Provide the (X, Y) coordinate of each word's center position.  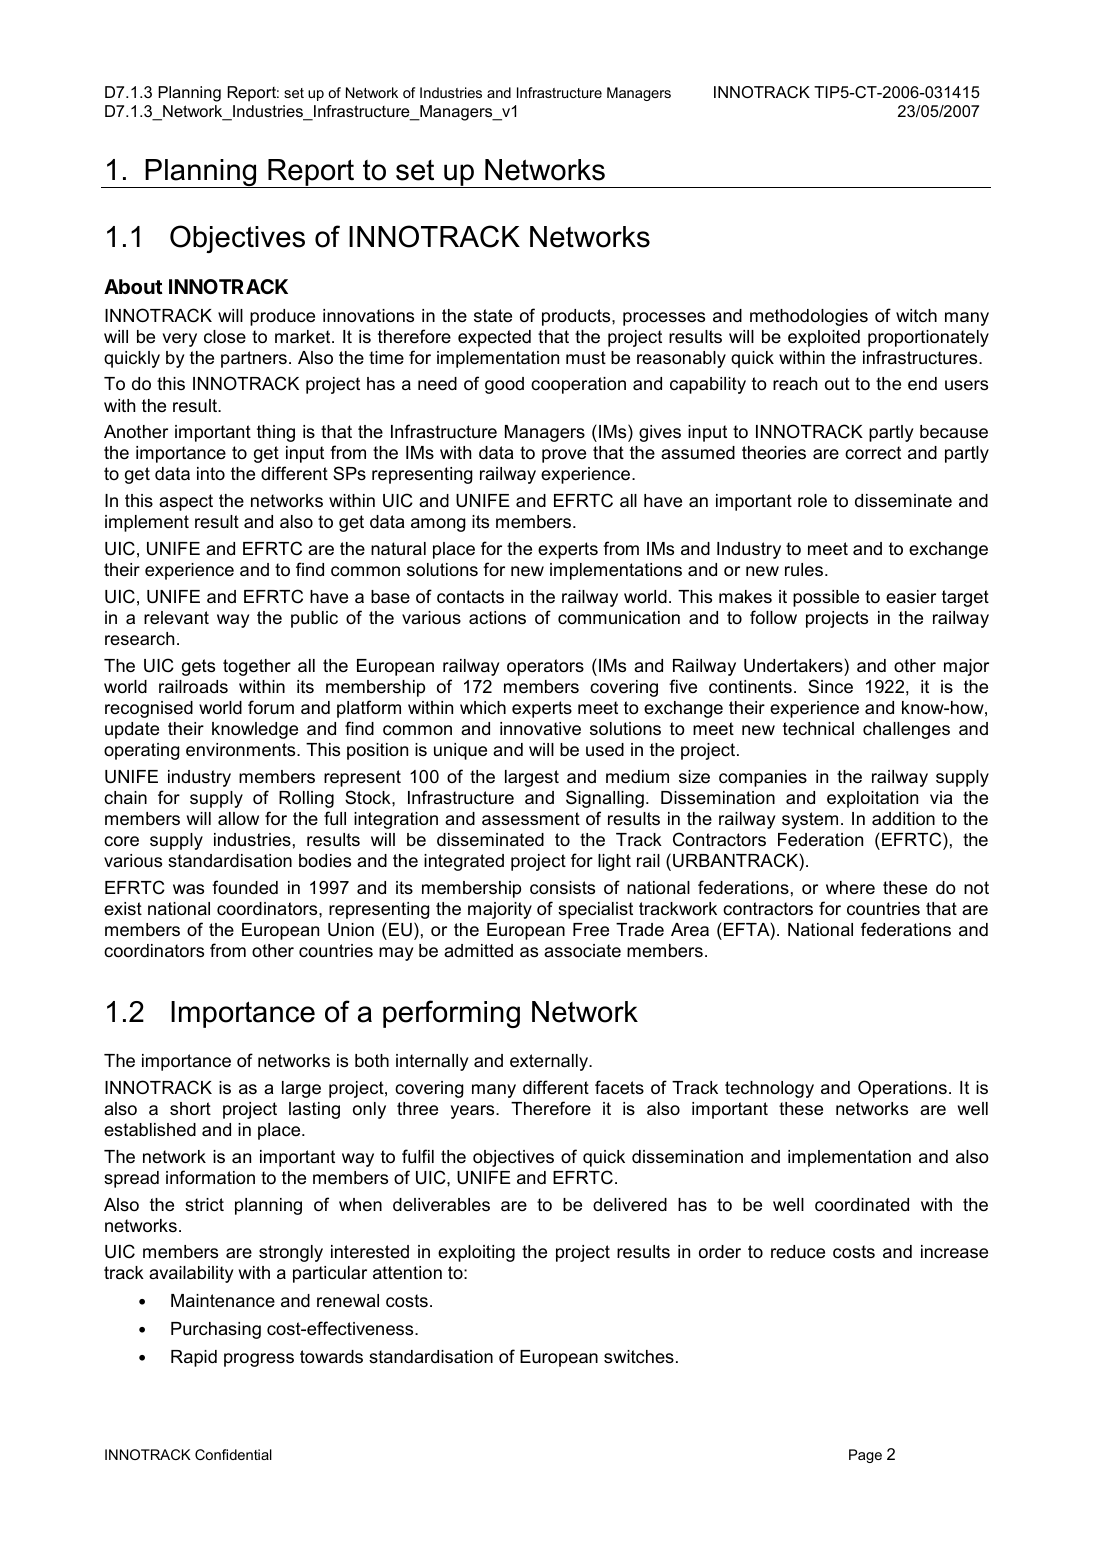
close (225, 337)
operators (545, 667)
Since (830, 686)
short (190, 1109)
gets (198, 667)
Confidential (233, 1454)
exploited (824, 338)
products (577, 317)
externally (550, 1062)
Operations (902, 1089)
